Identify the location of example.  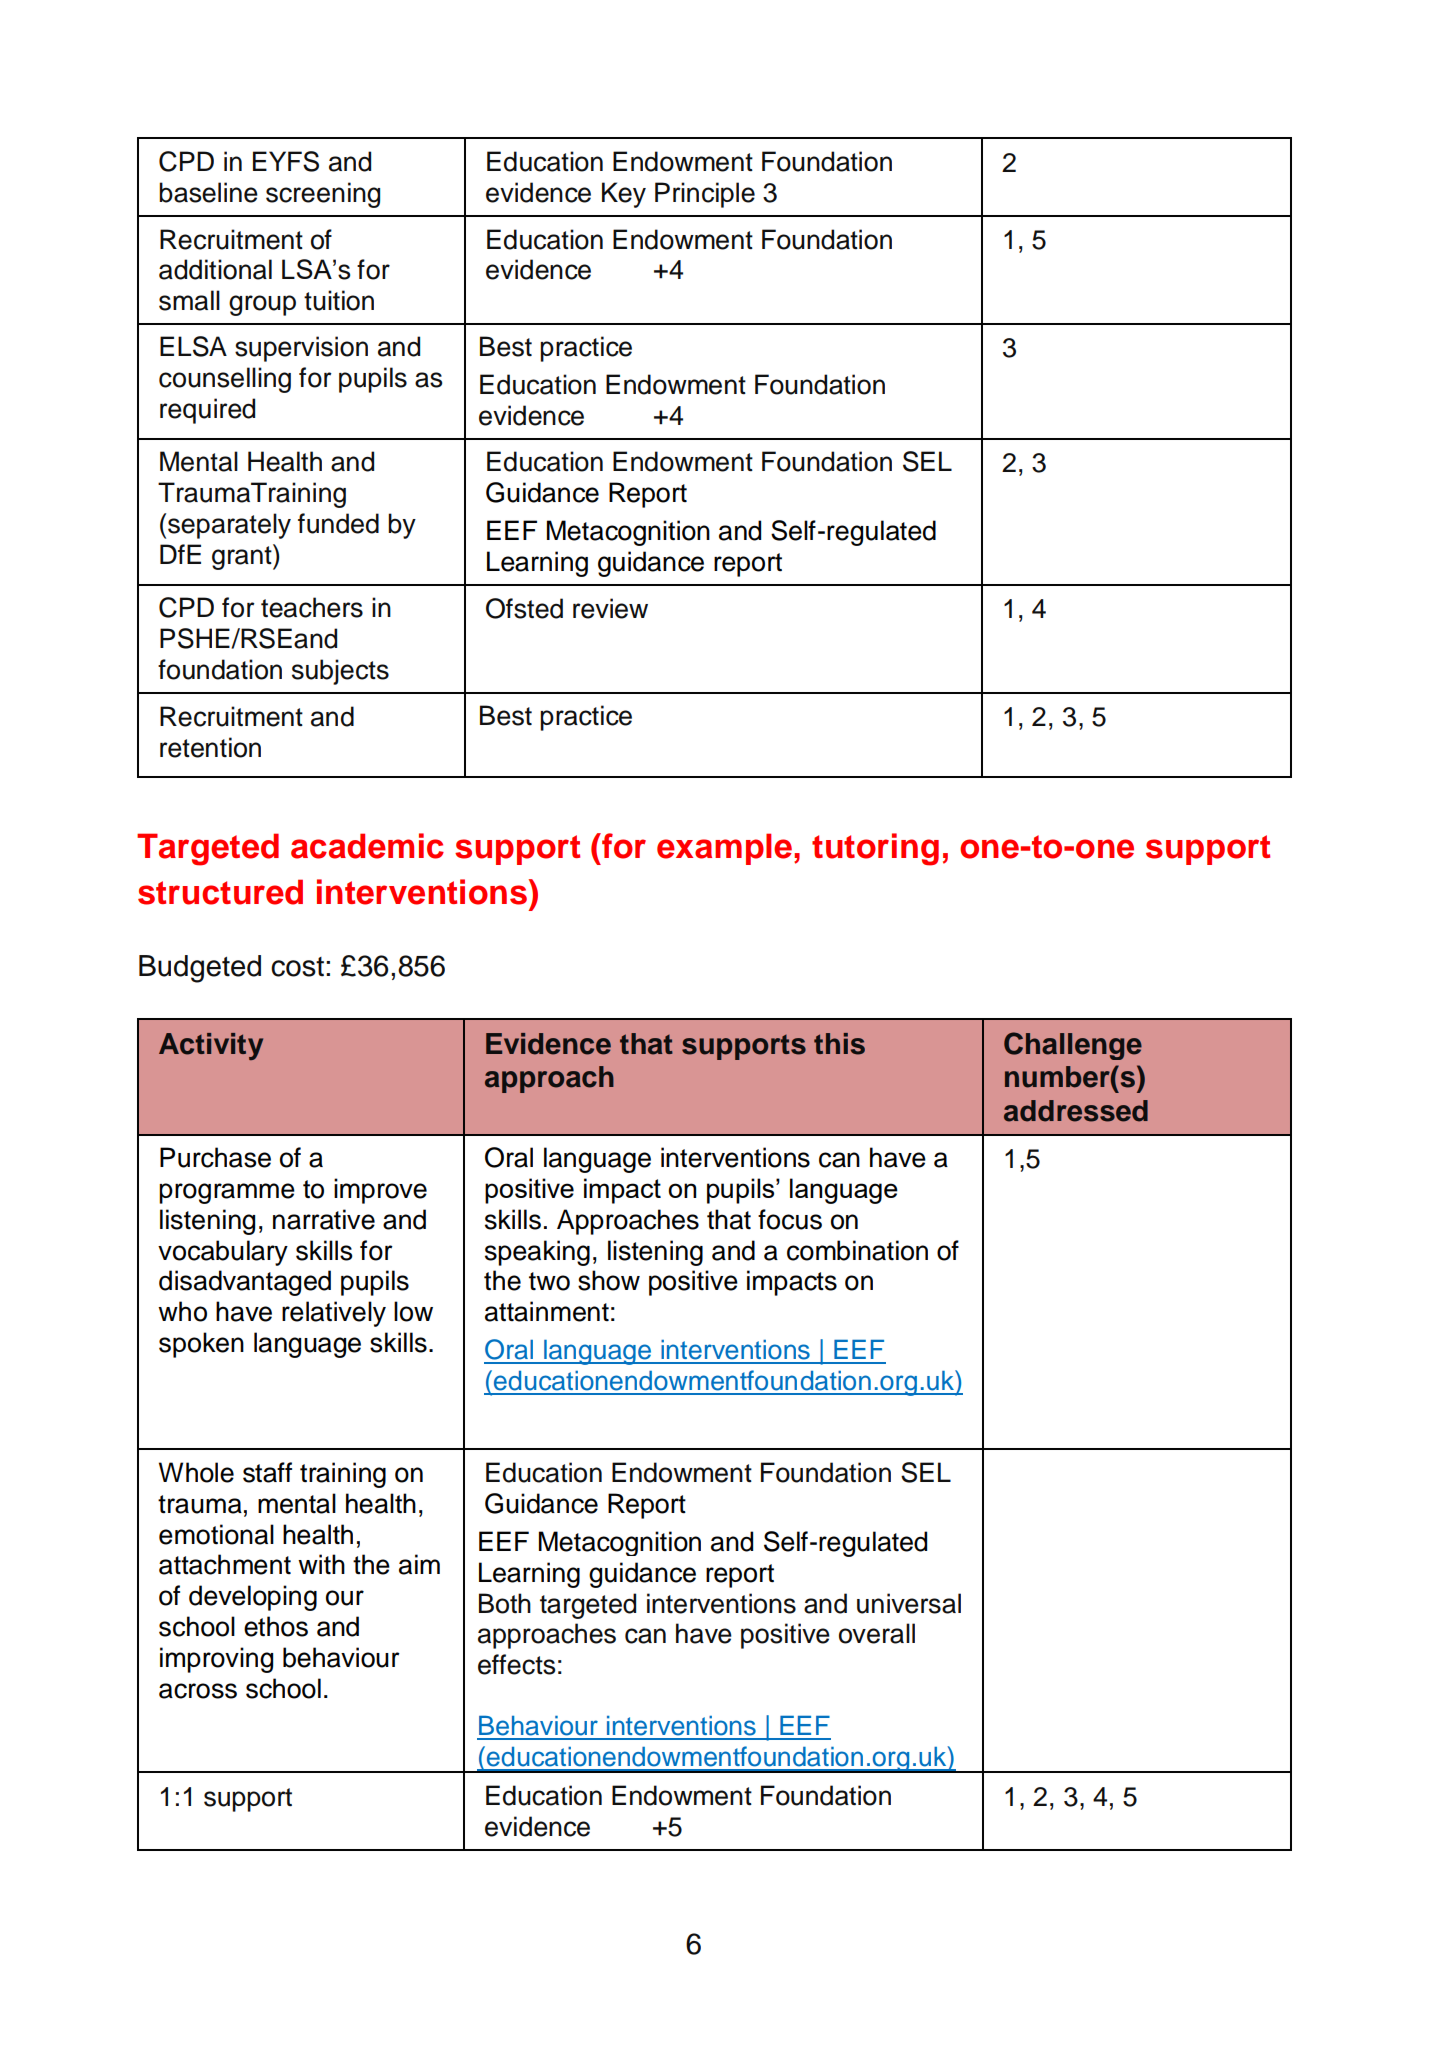
(724, 849).
